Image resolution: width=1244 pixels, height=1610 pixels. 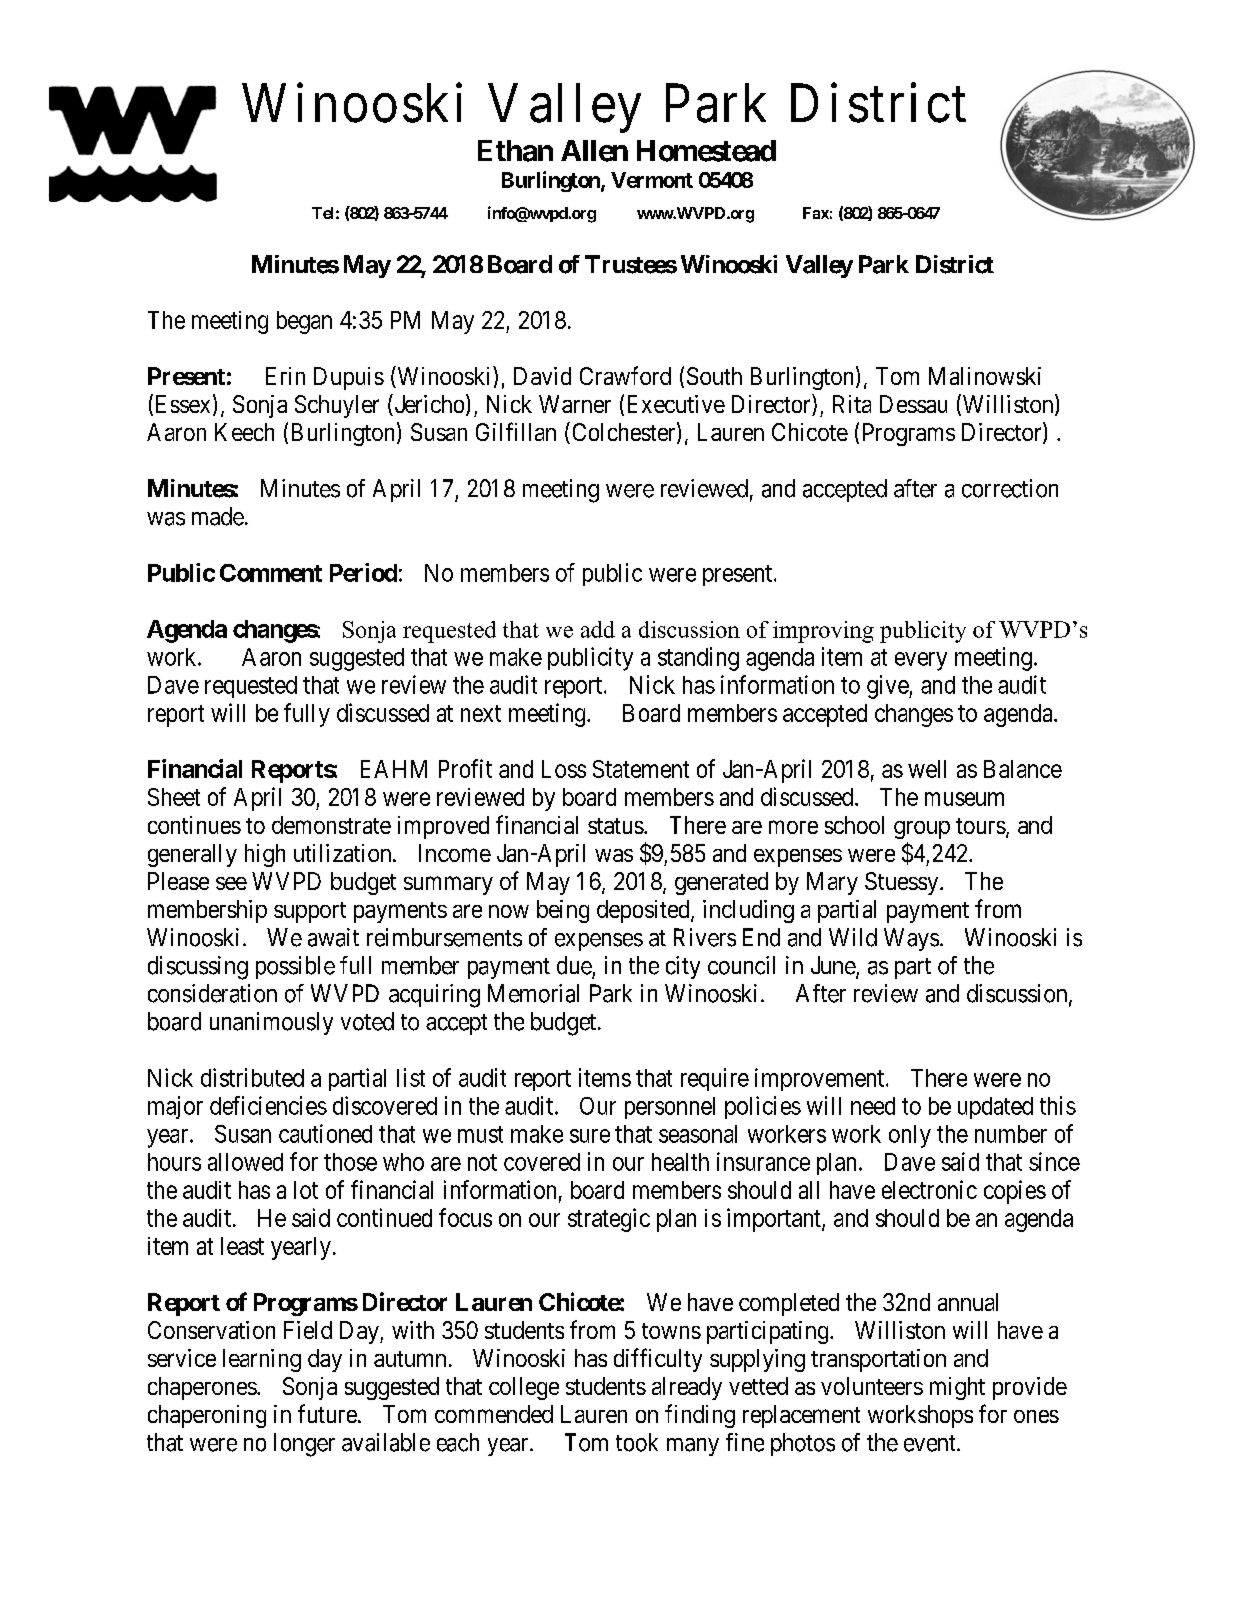 I want to click on Vermont, so click(x=652, y=180).
